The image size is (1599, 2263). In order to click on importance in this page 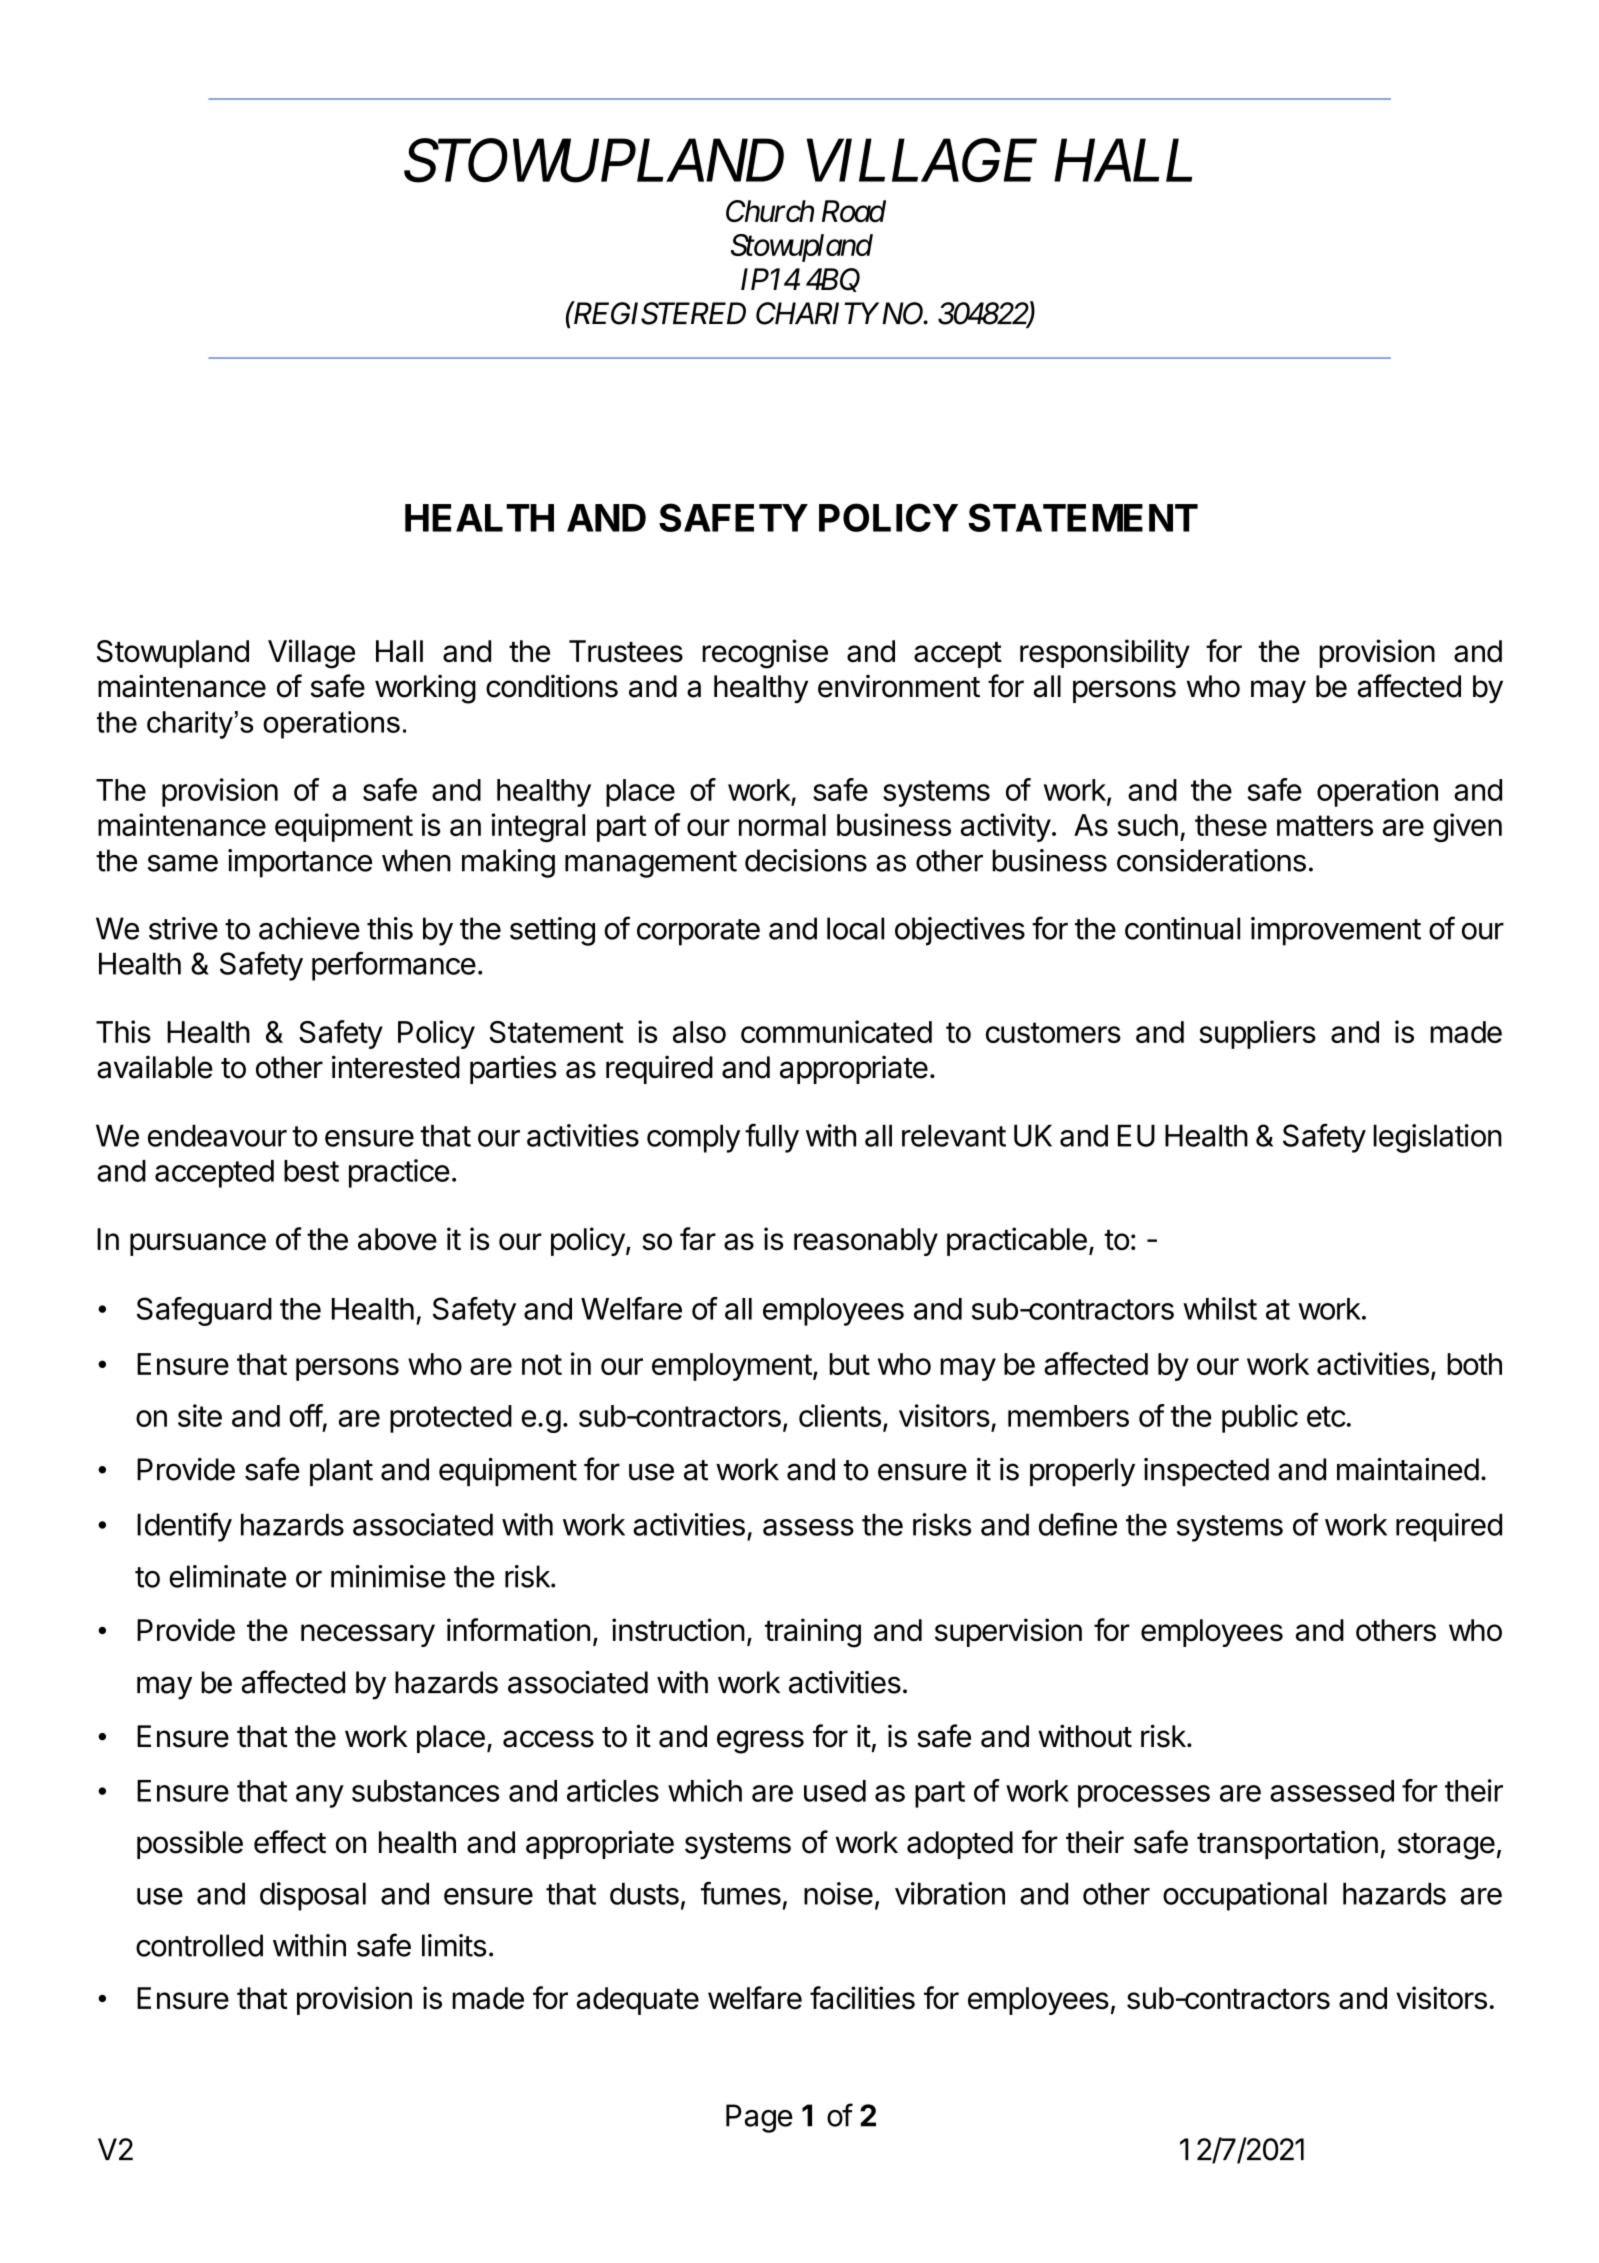, I will do `click(300, 863)`.
